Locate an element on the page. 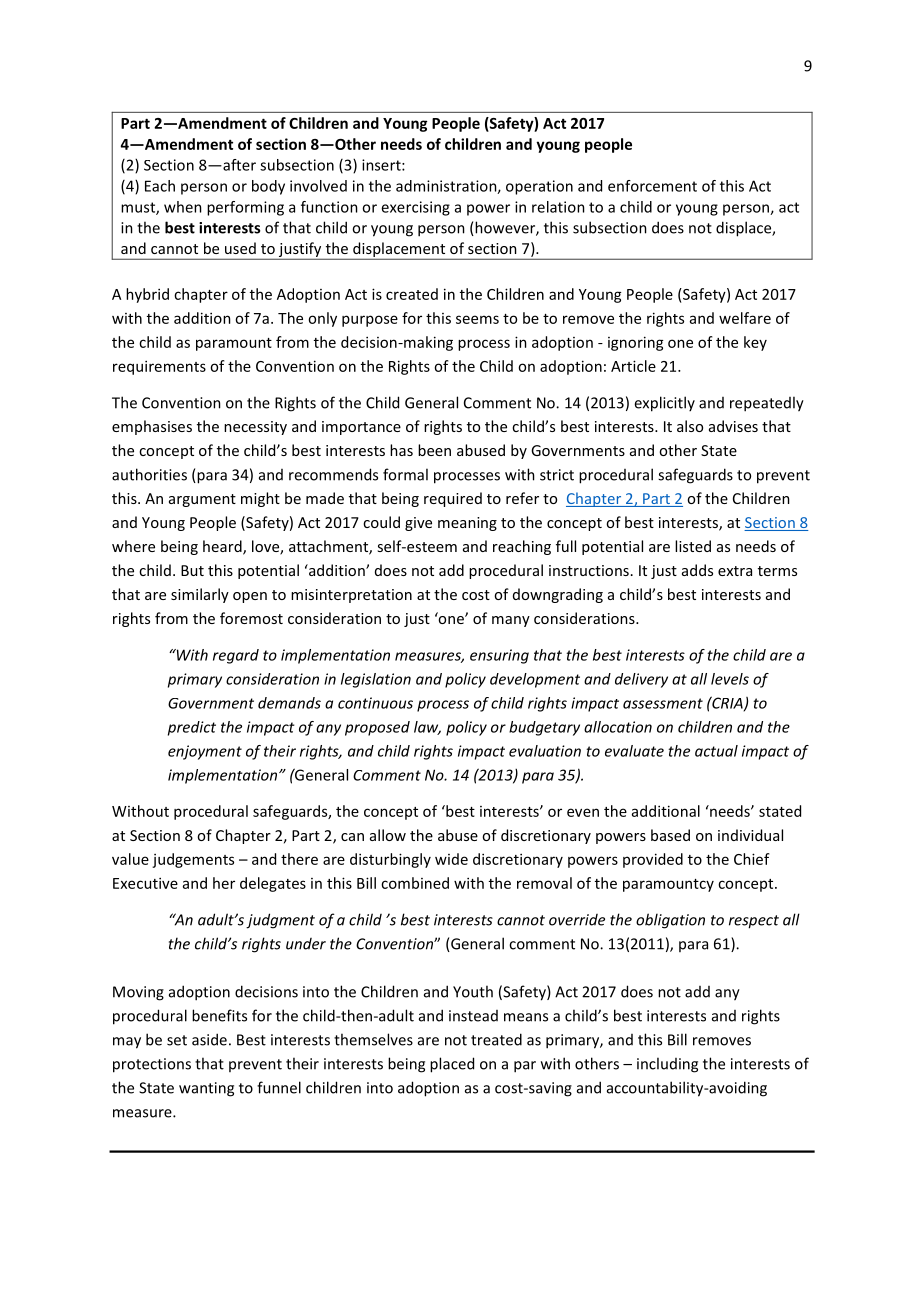  seems is located at coordinates (477, 319).
